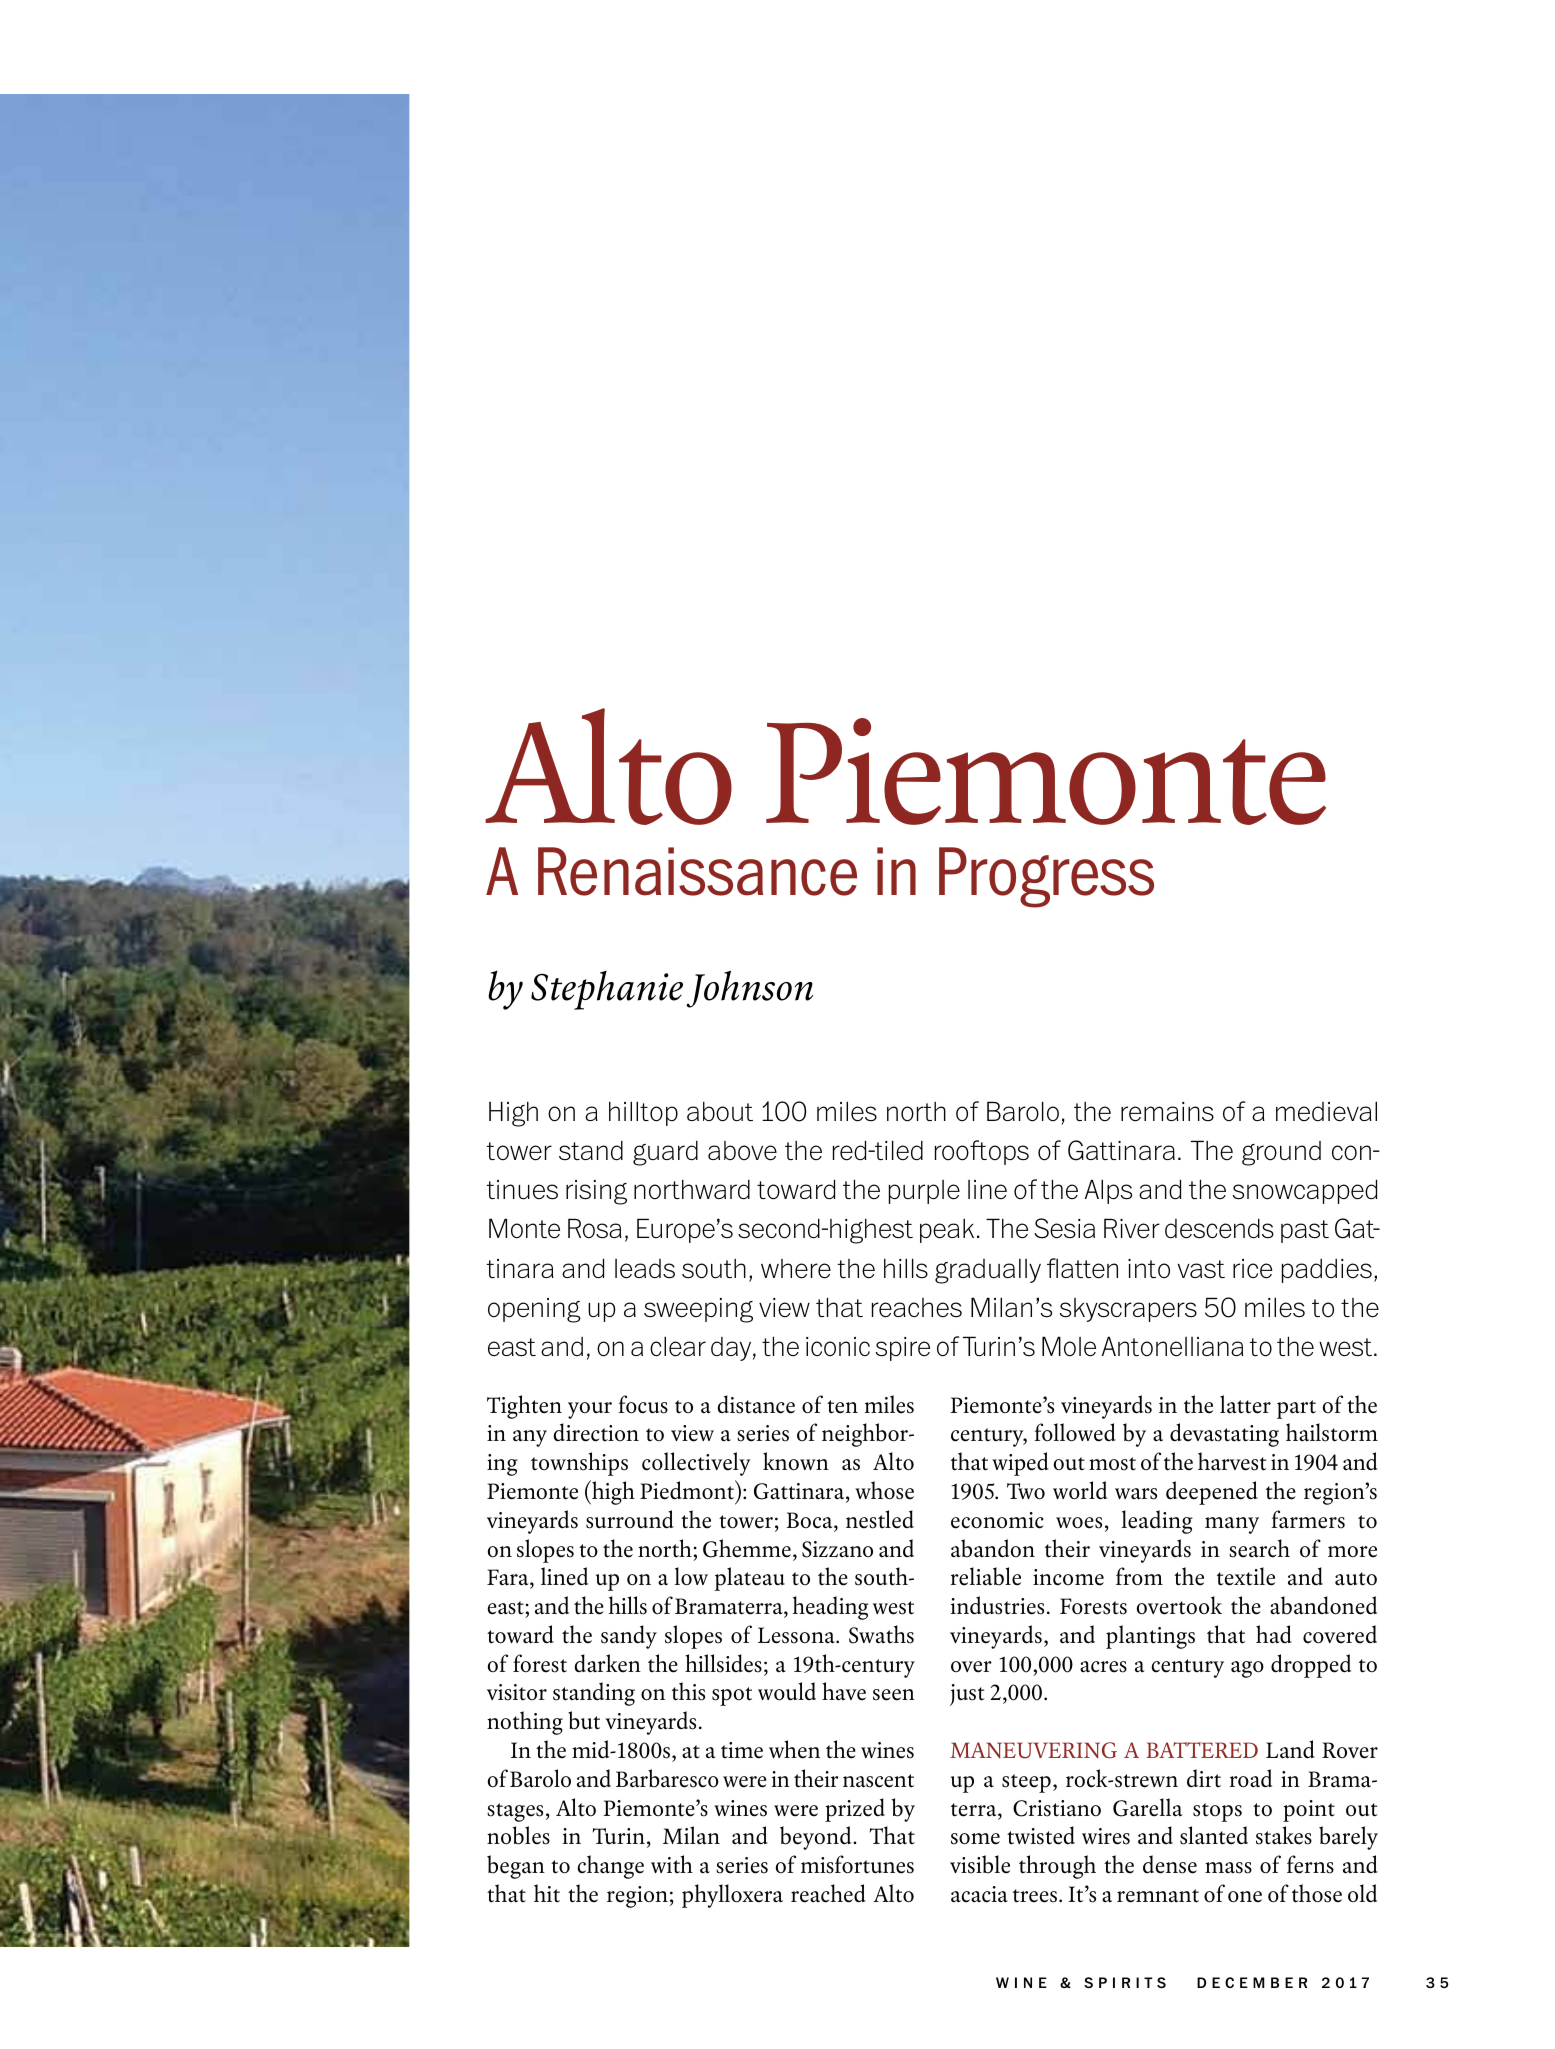  I want to click on visible, so click(980, 1864).
